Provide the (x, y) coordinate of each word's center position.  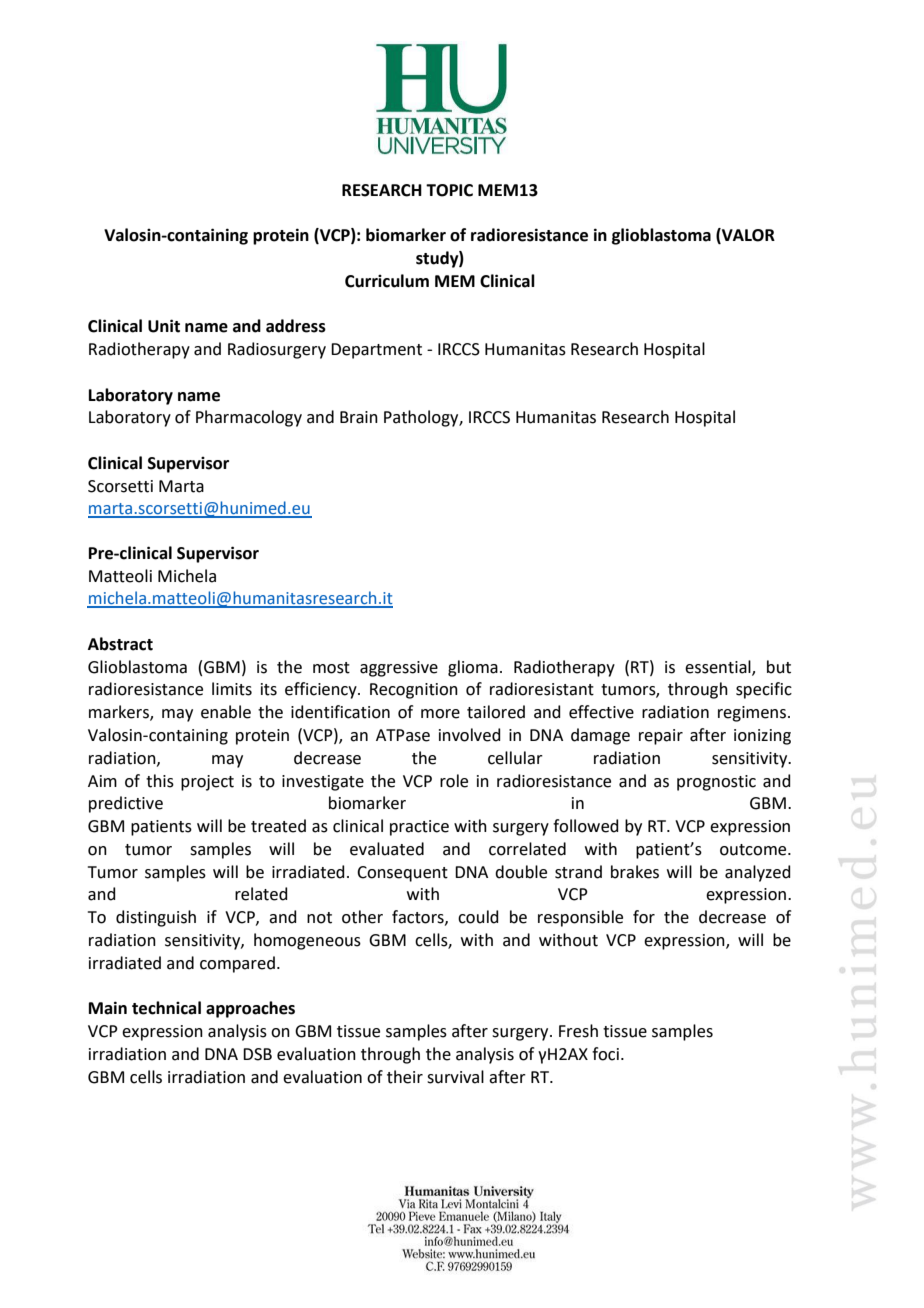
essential (719, 667)
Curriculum (387, 281)
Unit (164, 326)
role (454, 781)
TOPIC (449, 190)
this (160, 781)
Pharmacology (249, 418)
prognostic (716, 783)
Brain (359, 417)
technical (166, 1008)
